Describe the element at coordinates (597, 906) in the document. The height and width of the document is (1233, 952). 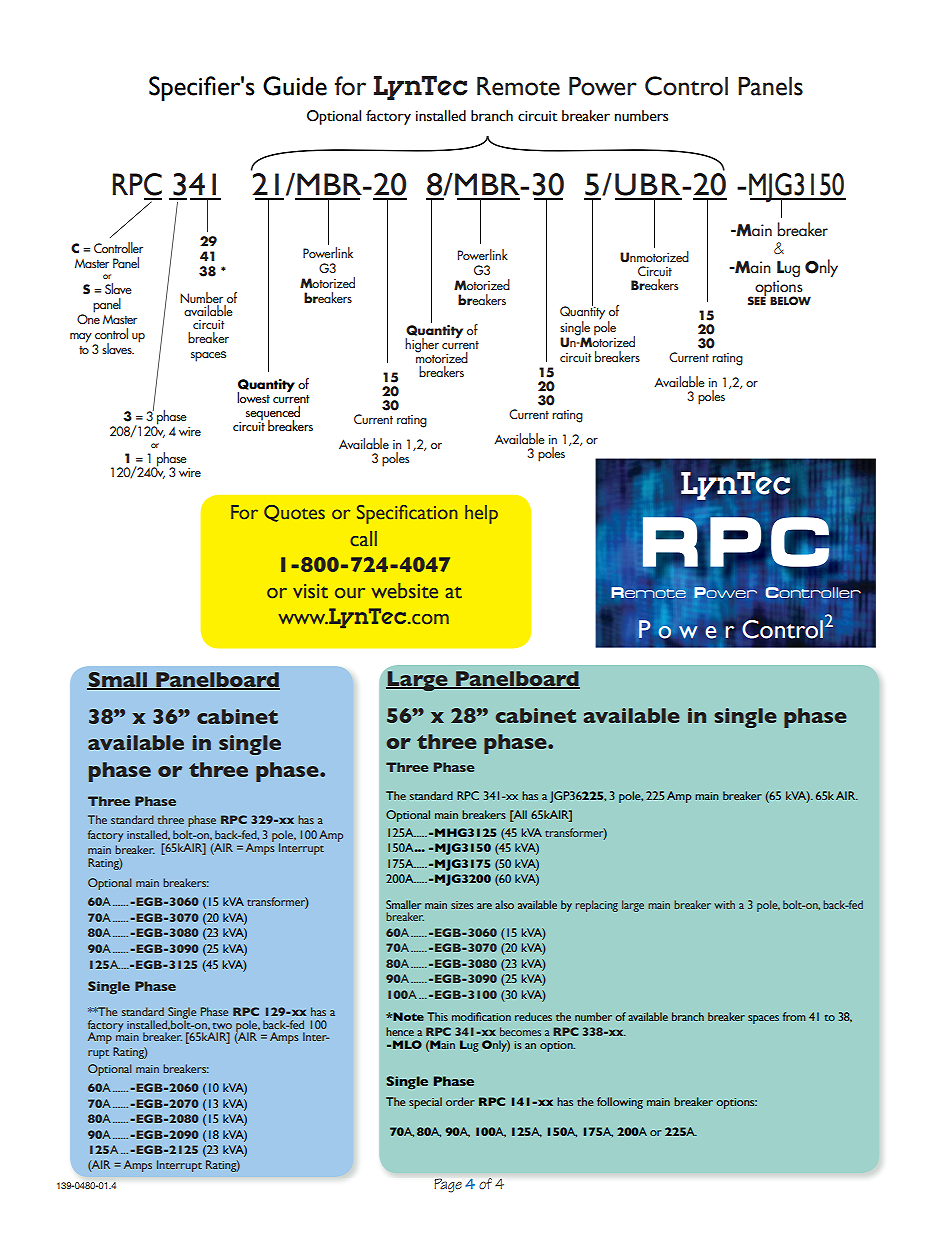
I see `replacing` at that location.
